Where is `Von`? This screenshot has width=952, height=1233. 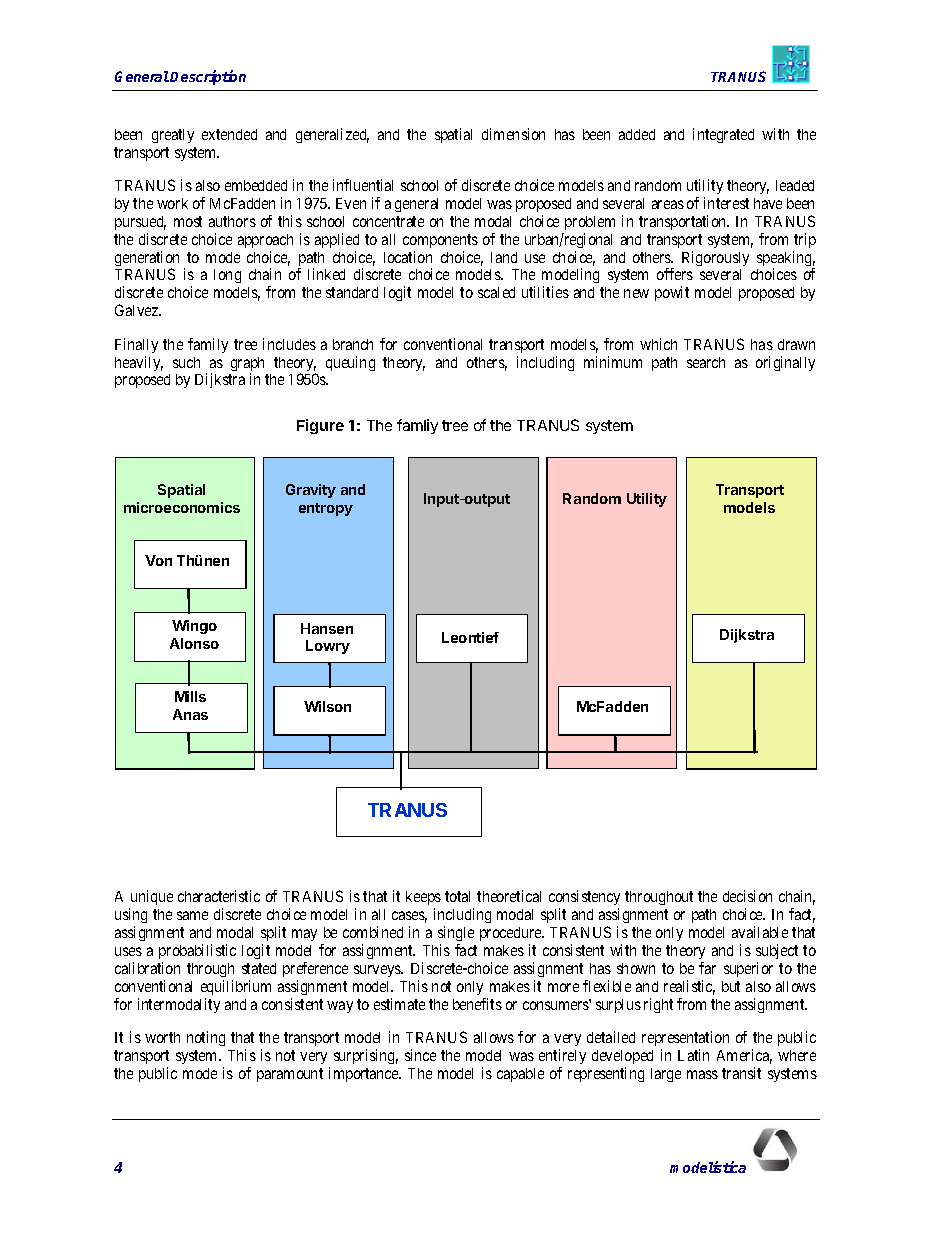 Von is located at coordinates (158, 560).
